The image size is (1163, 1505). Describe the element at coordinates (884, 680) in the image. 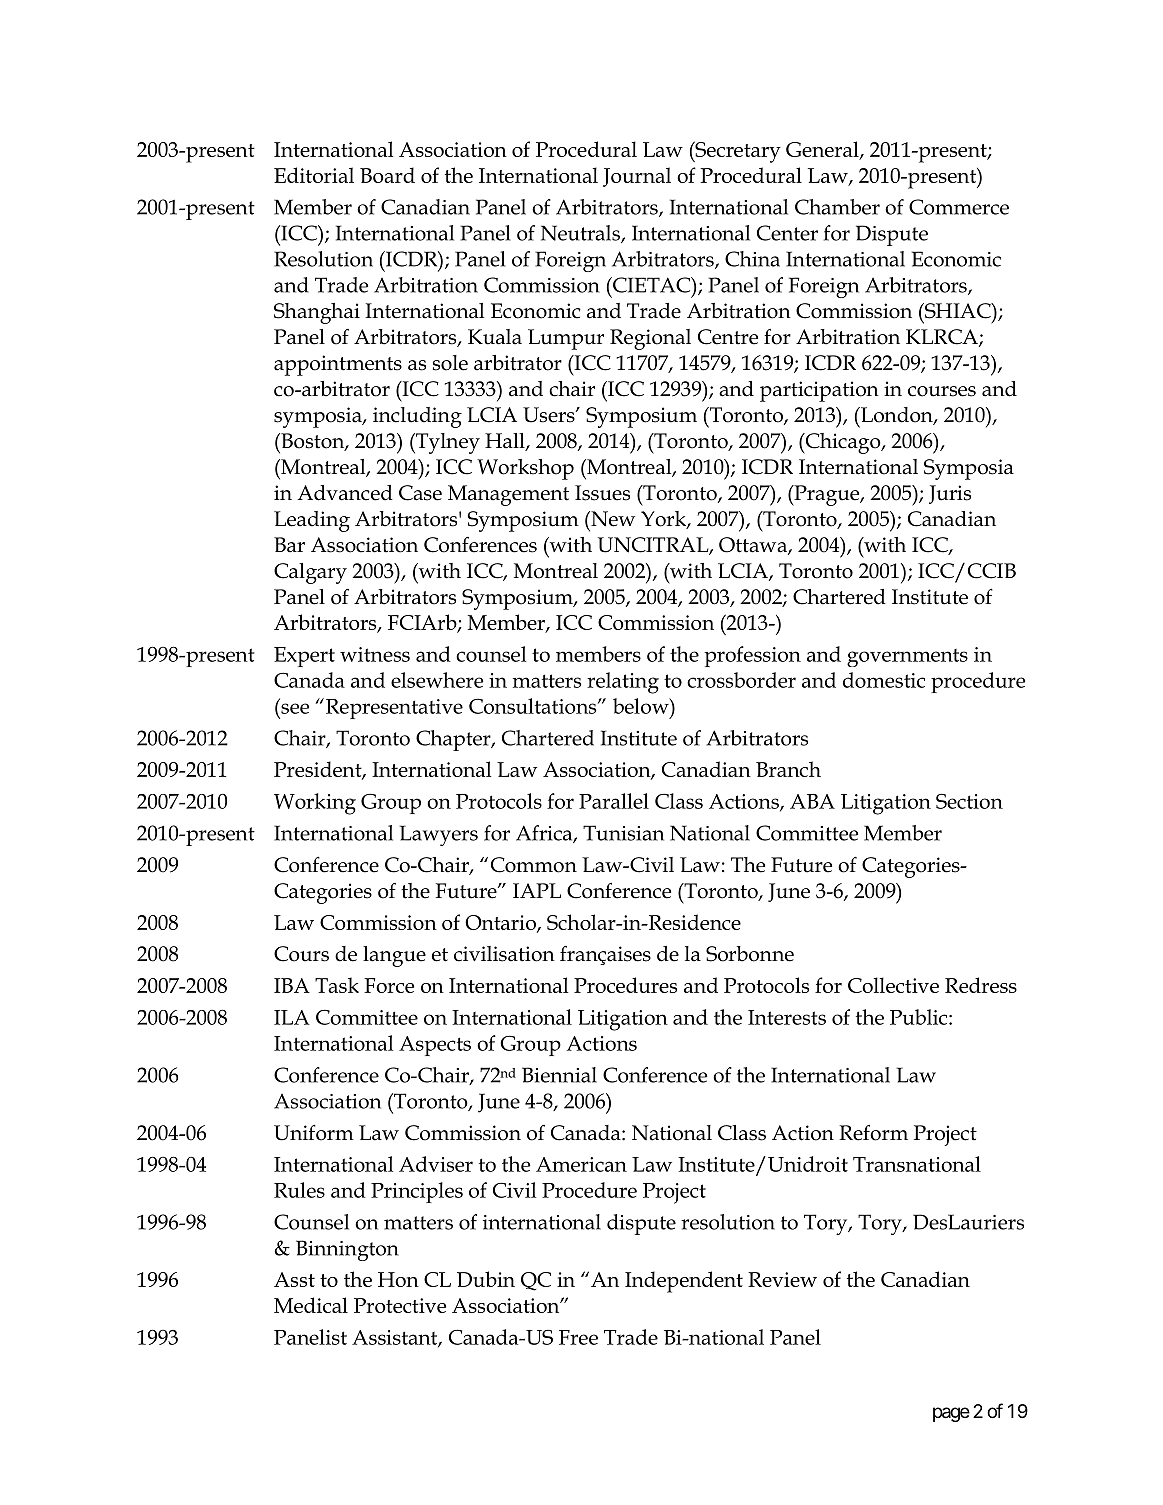

I see `domestic` at that location.
